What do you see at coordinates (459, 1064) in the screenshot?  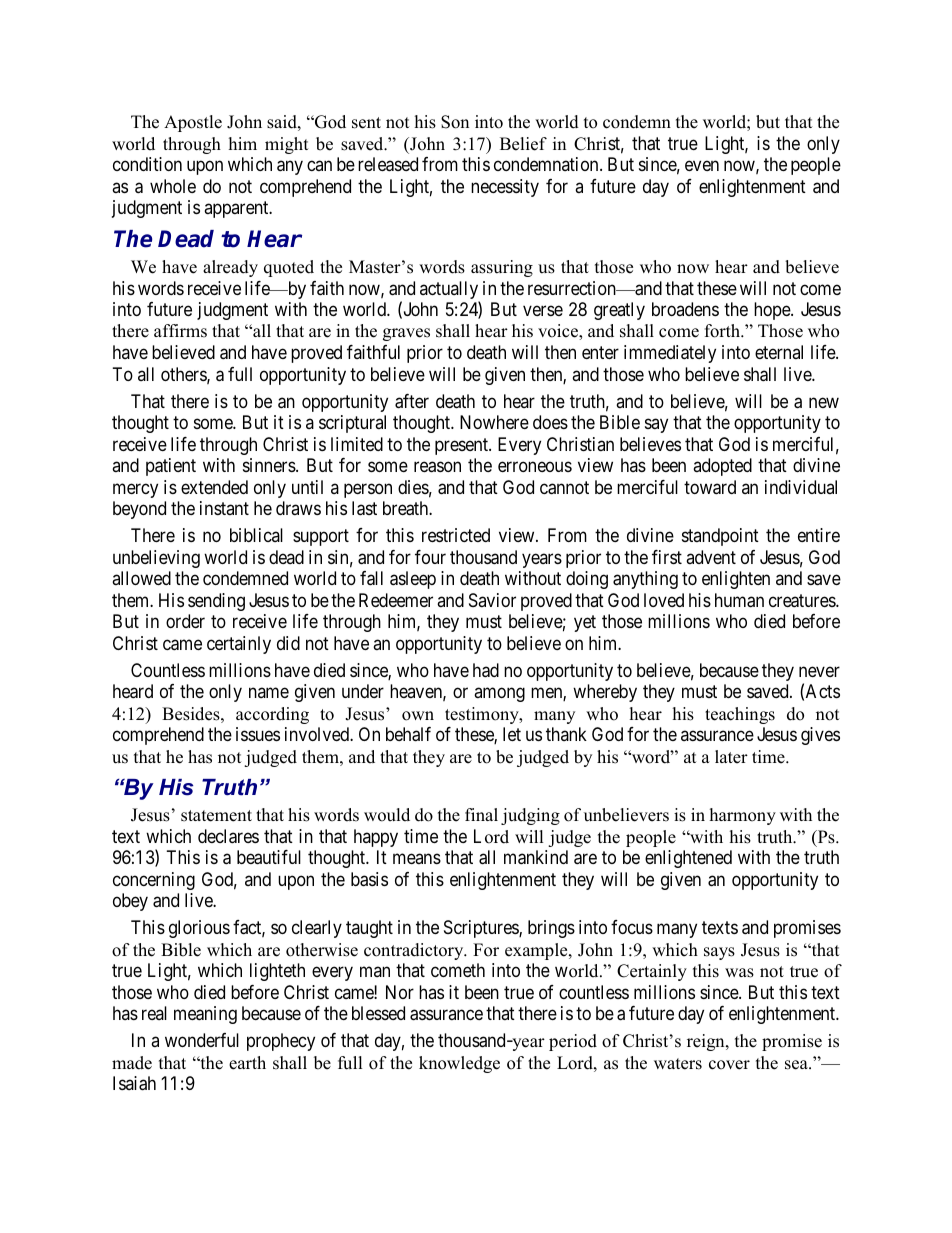 I see `knowledge` at bounding box center [459, 1064].
